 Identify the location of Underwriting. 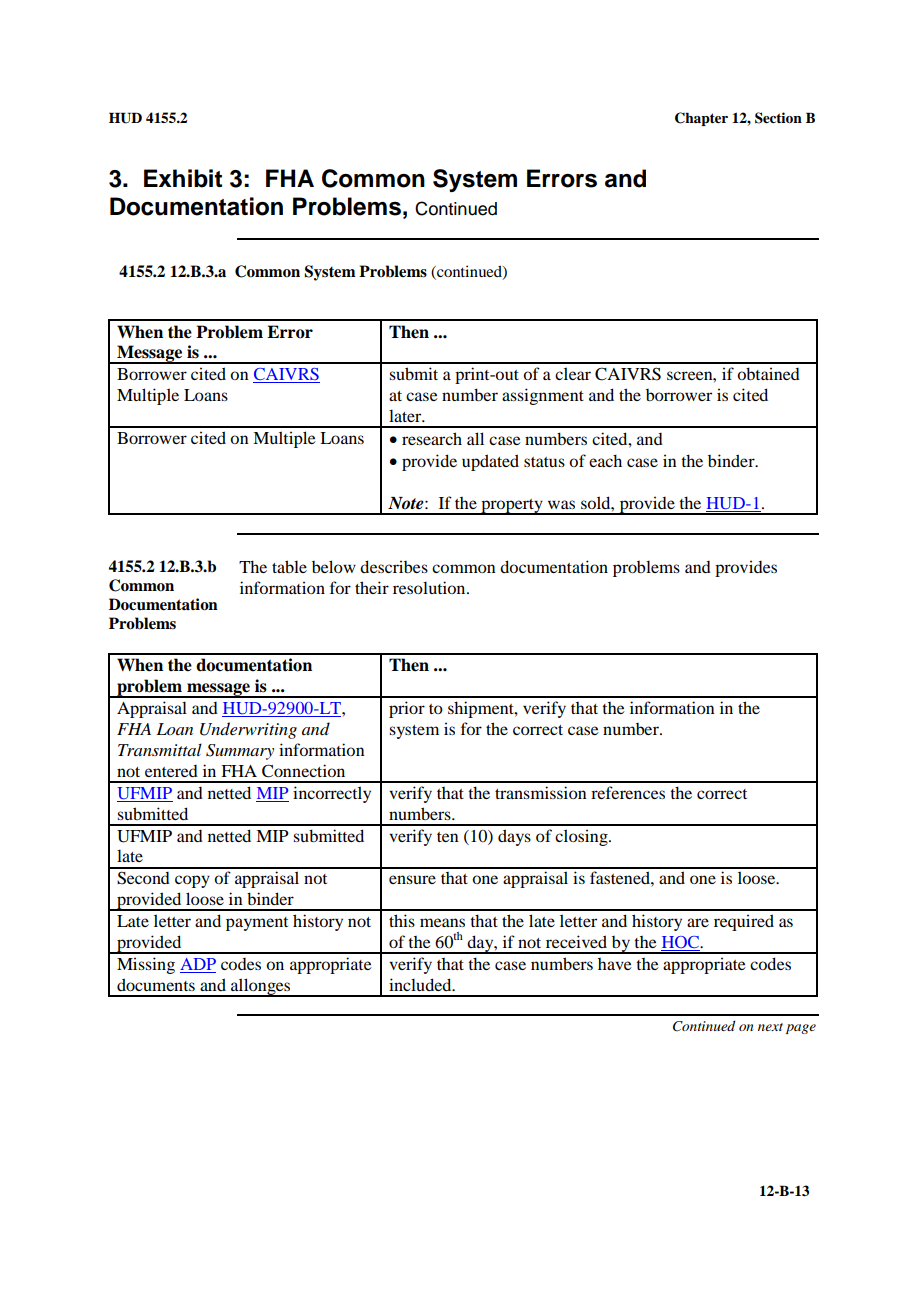
(248, 730).
